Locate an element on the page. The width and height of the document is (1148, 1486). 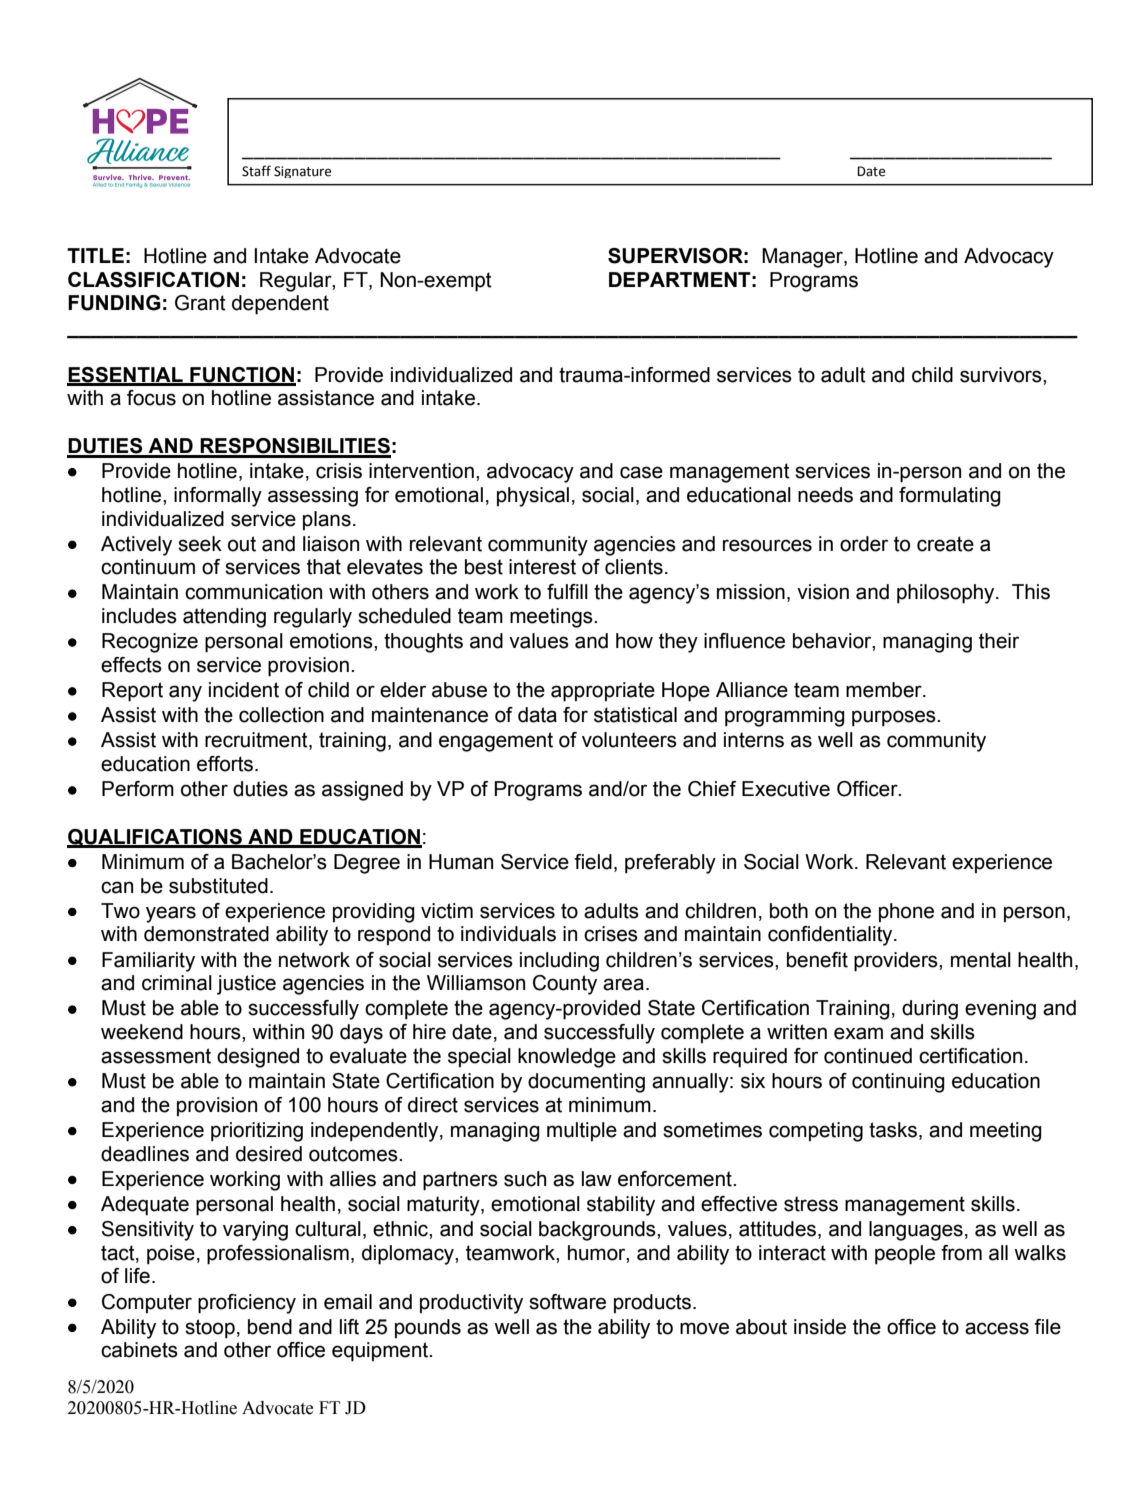
Signature is located at coordinates (302, 172).
